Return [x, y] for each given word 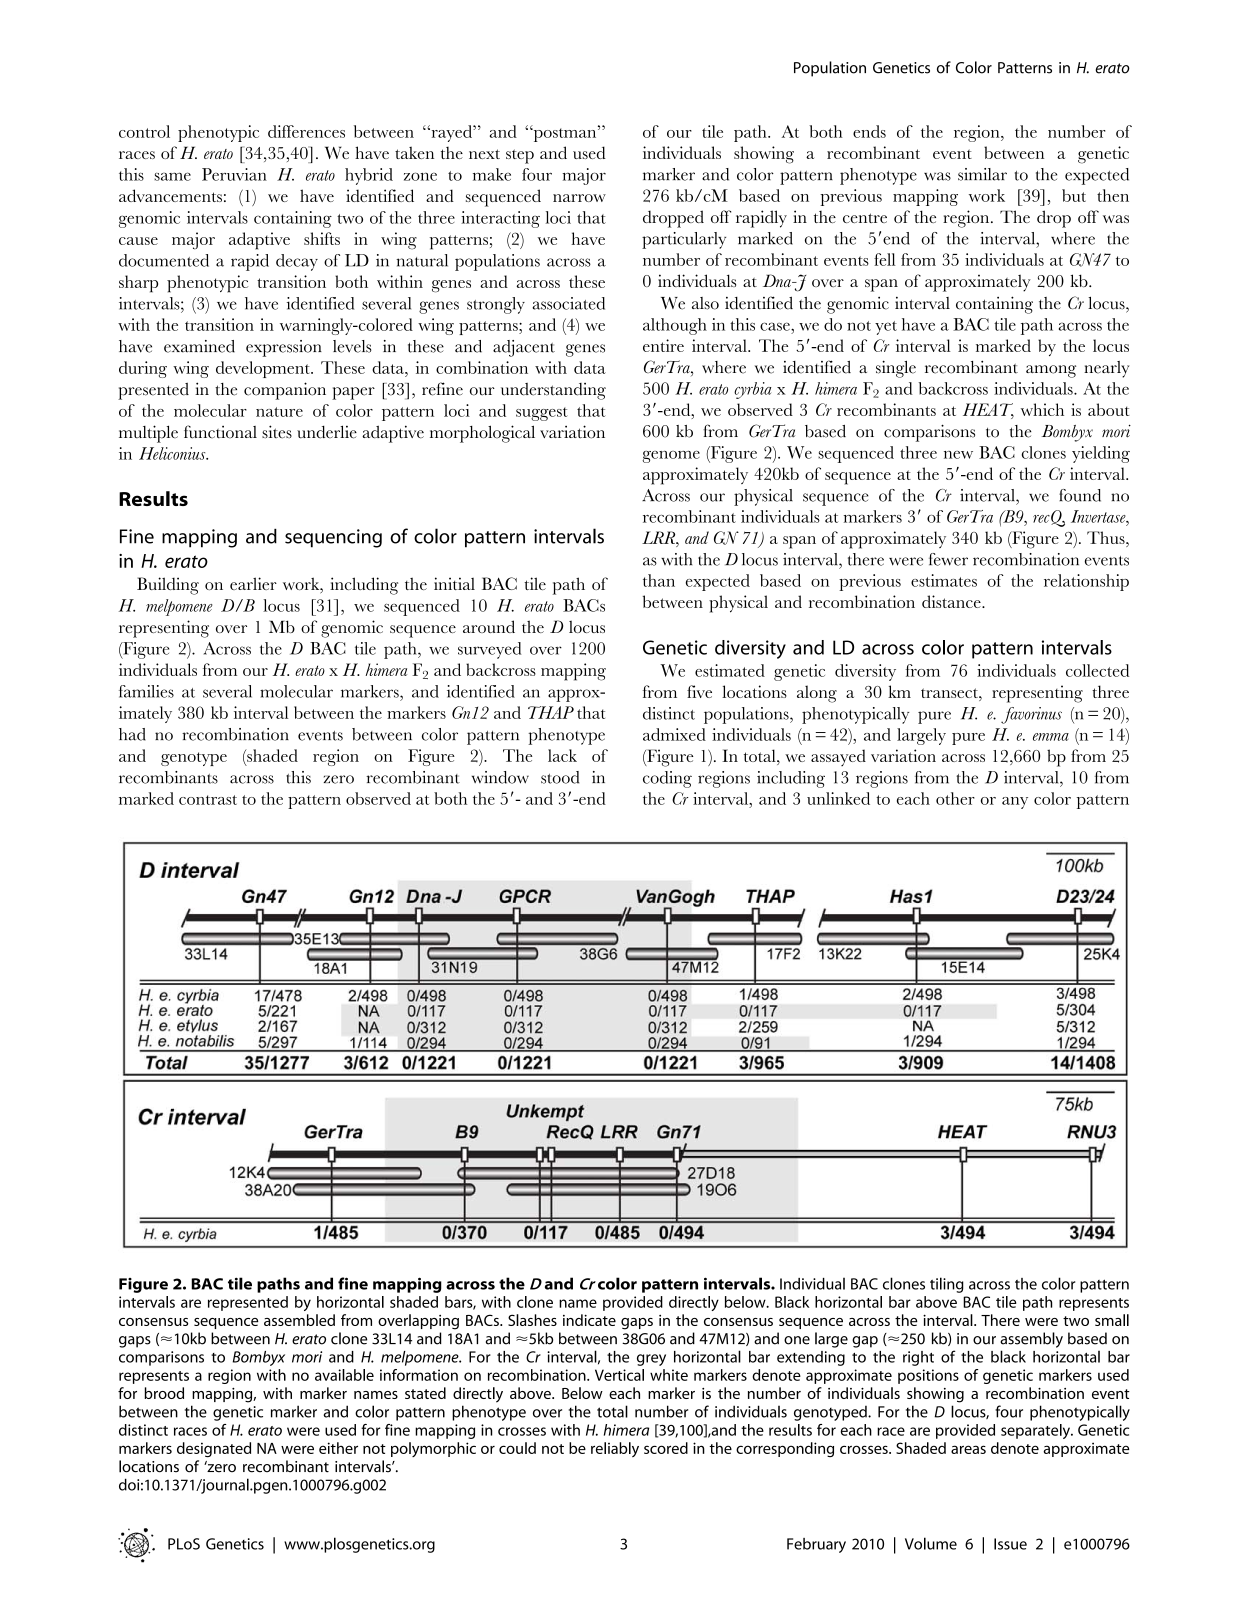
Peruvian [234, 174]
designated [214, 1449]
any [1015, 803]
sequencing [333, 538]
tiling [947, 1285]
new [958, 455]
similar [982, 174]
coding [667, 779]
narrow [579, 198]
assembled [299, 1320]
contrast [208, 800]
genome [671, 457]
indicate [589, 1320]
